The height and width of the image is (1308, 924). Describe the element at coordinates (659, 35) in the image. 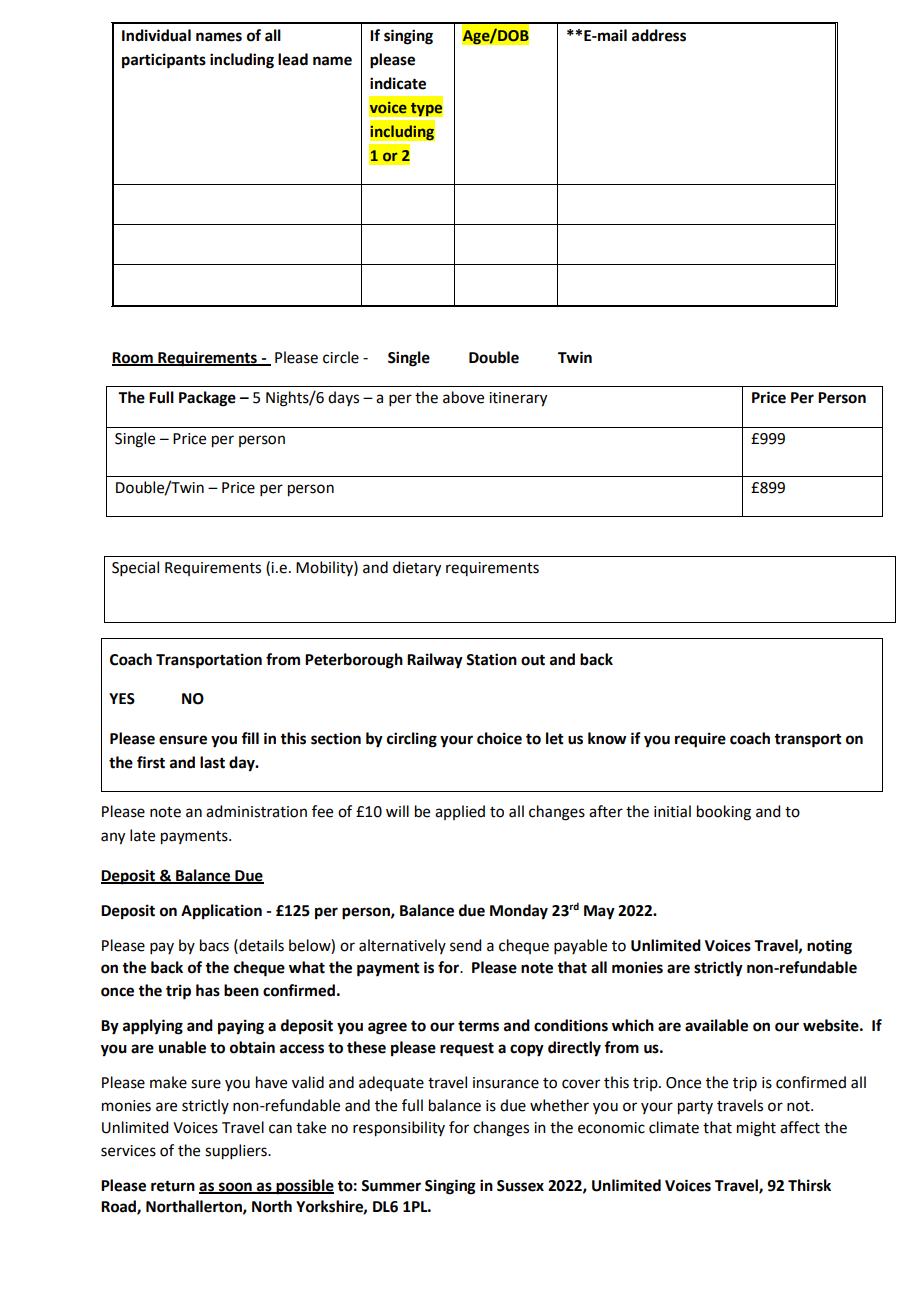

I see `address` at that location.
